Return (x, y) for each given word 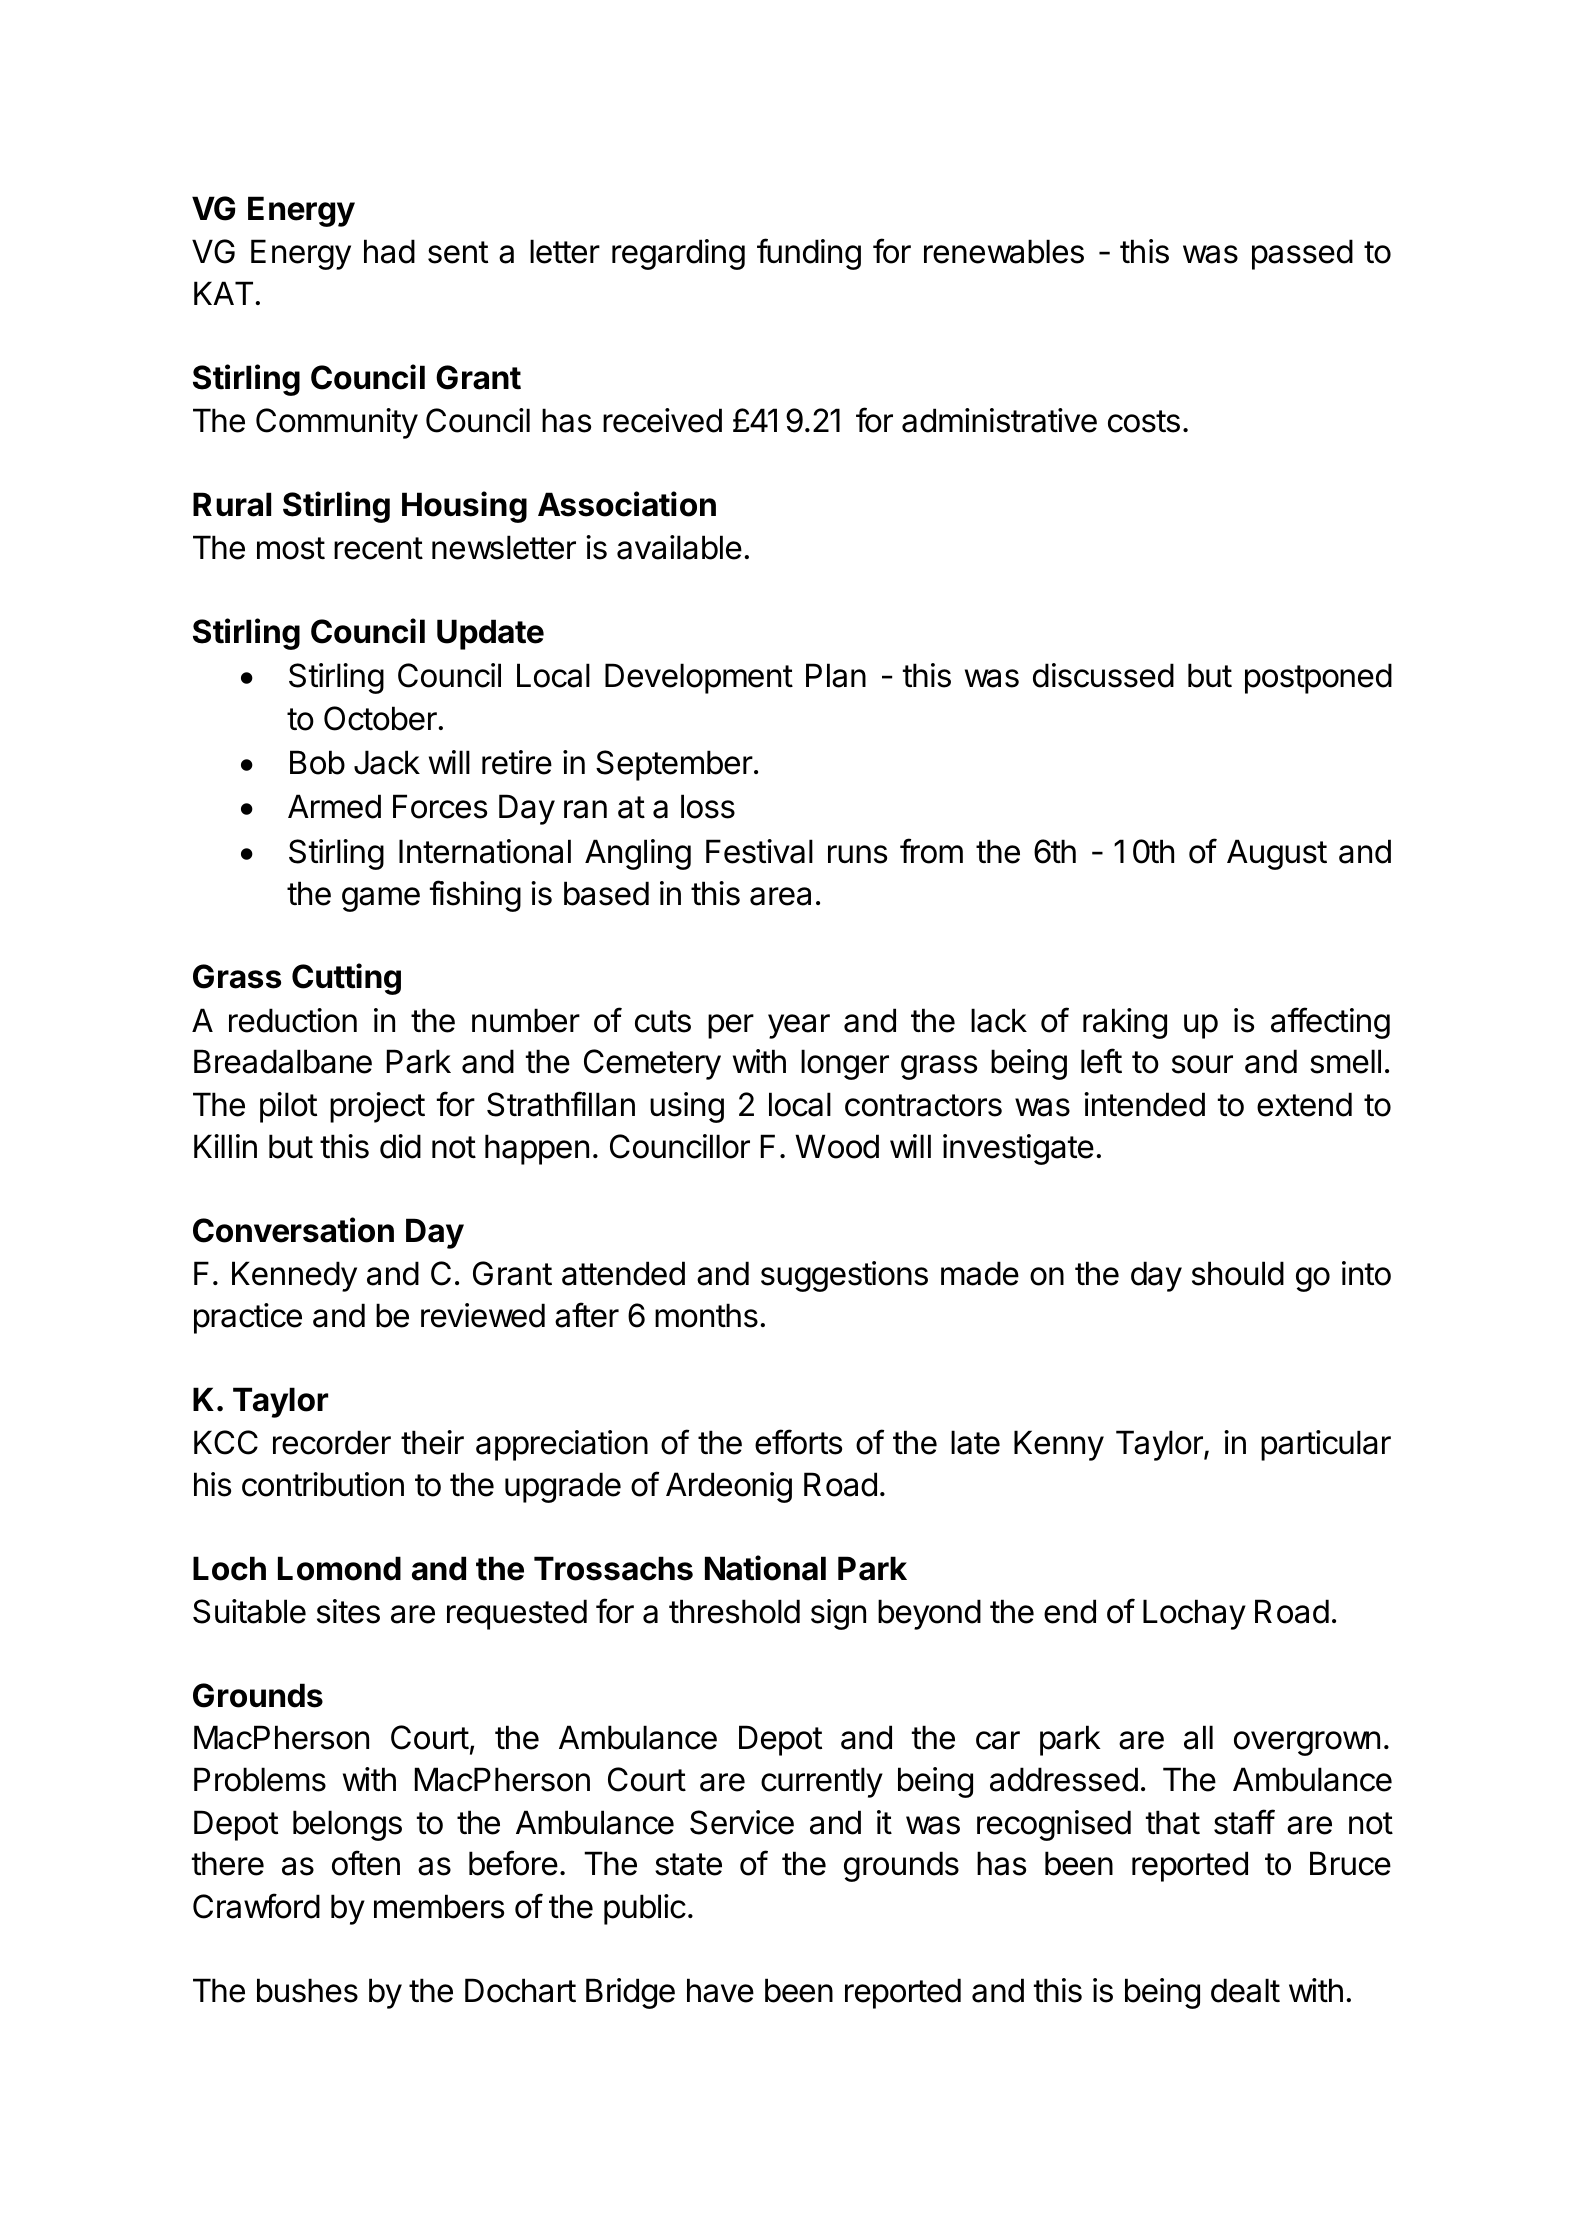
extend (1304, 1104)
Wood (837, 1146)
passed (1302, 254)
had (389, 251)
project (377, 1107)
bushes (307, 1990)
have (720, 1990)
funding (809, 254)
